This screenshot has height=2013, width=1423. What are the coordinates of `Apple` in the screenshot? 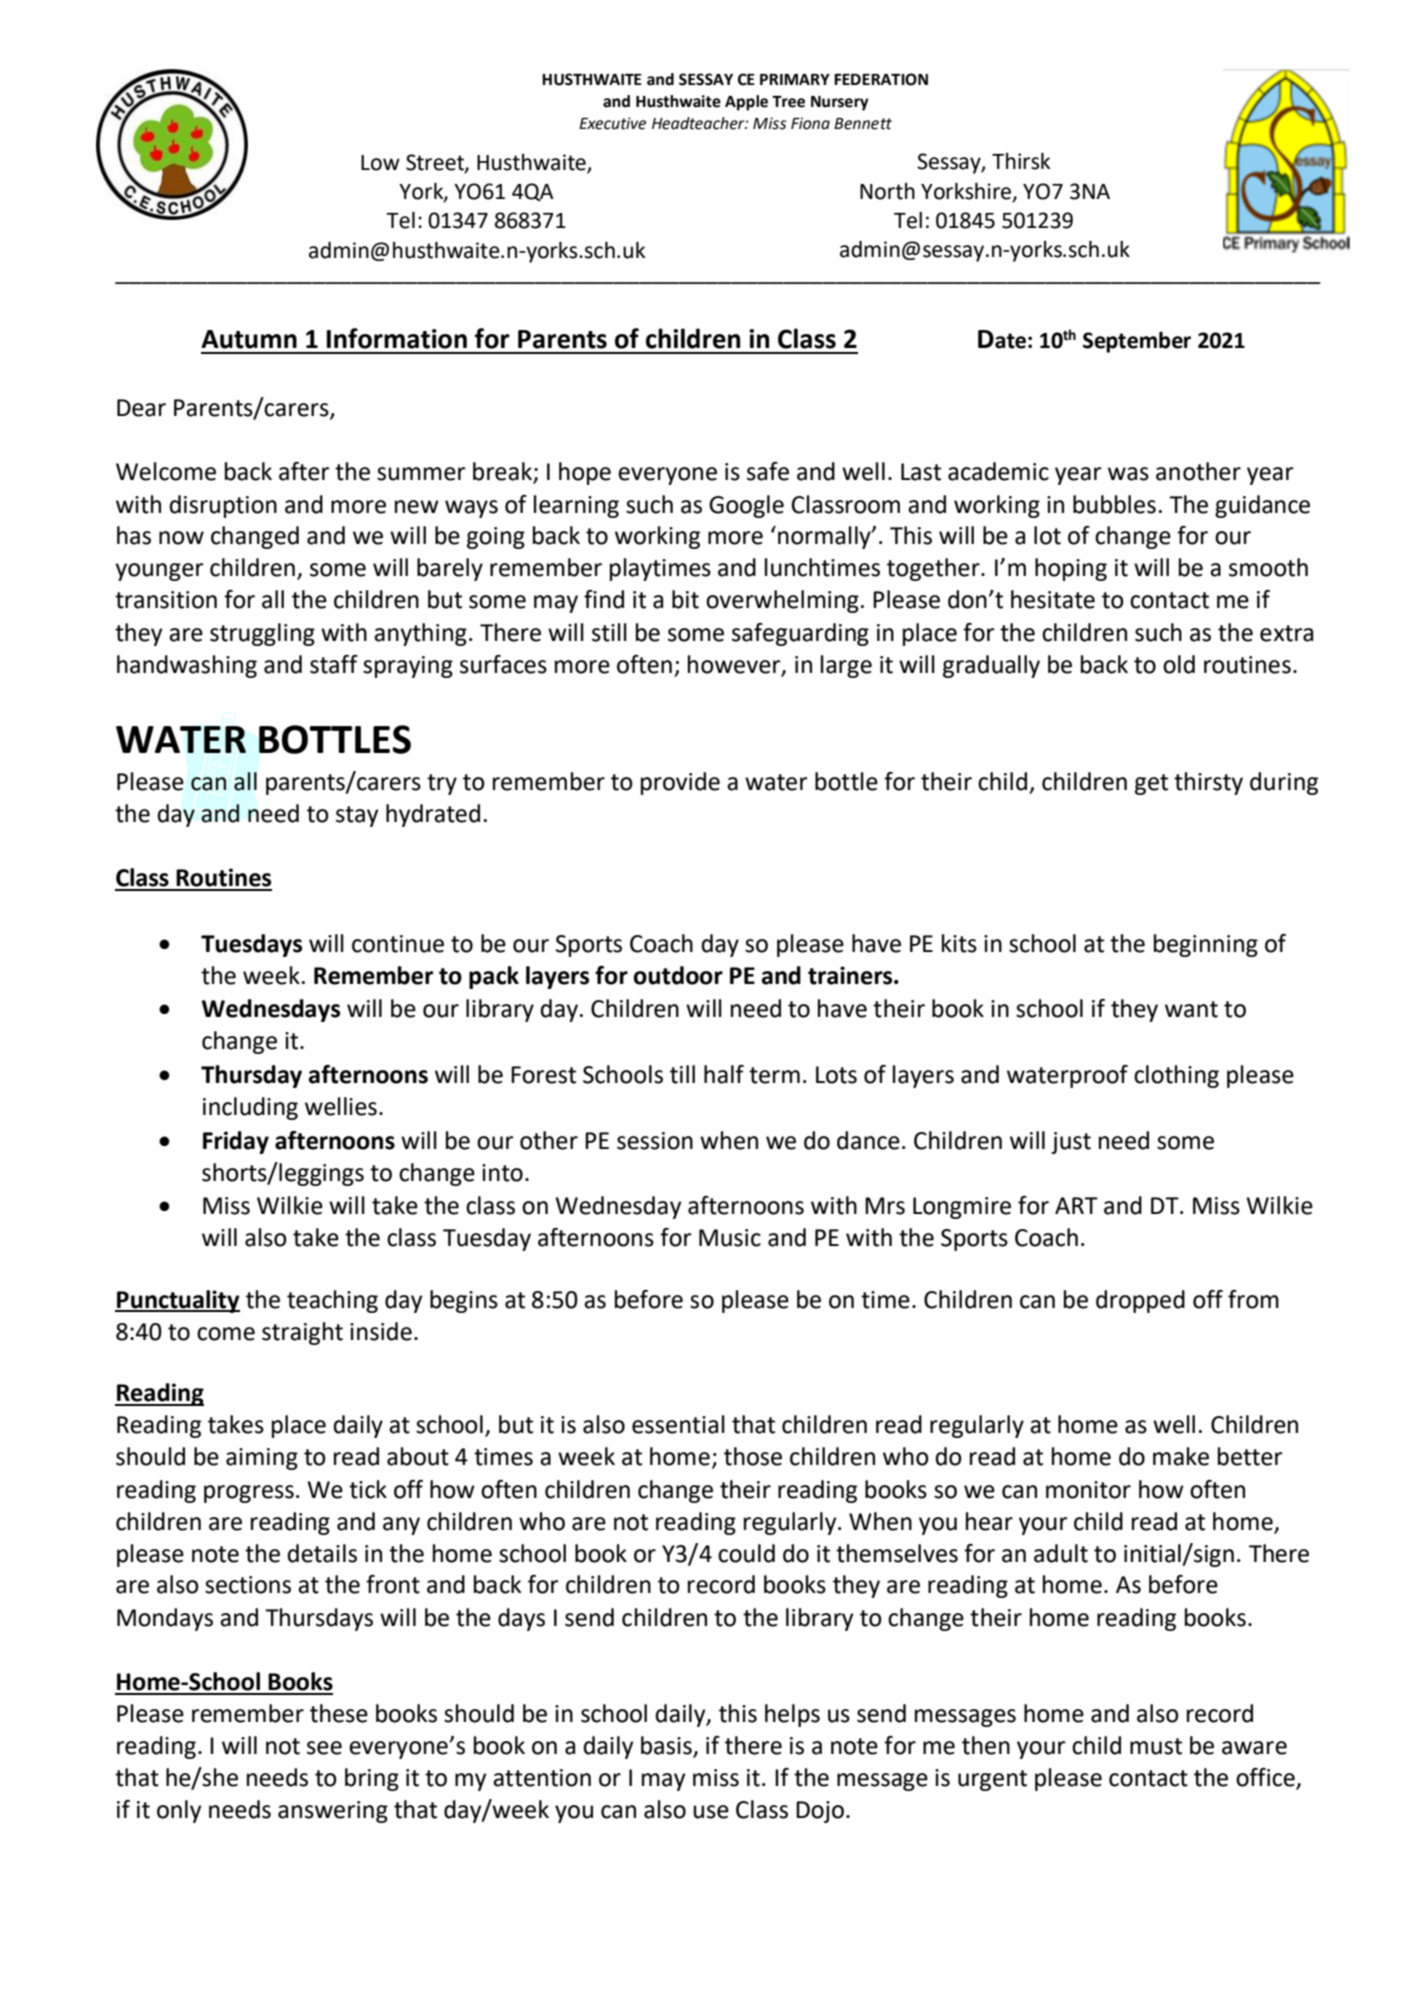 It's located at (746, 103).
